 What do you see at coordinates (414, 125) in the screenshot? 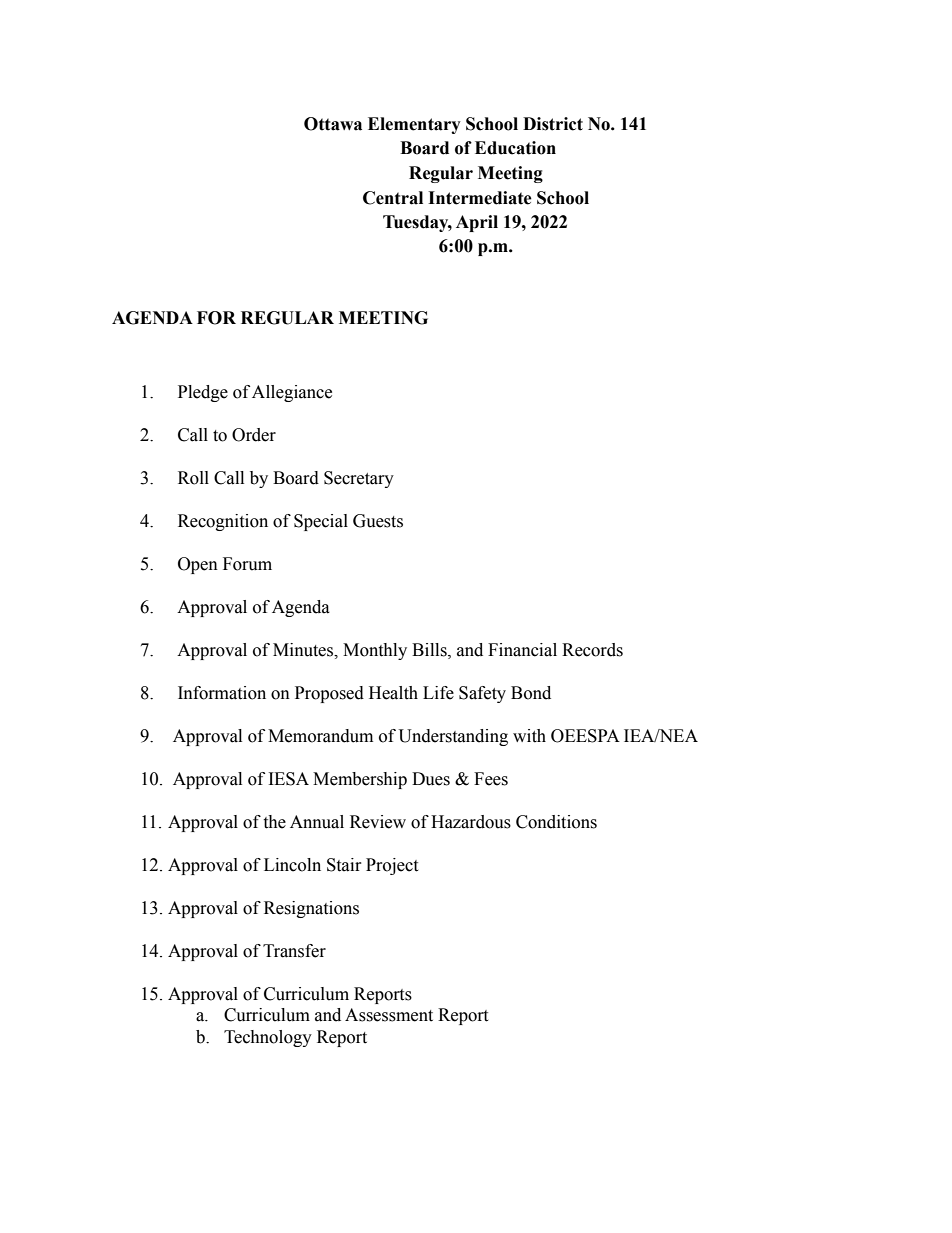
I see `Elementary` at bounding box center [414, 125].
